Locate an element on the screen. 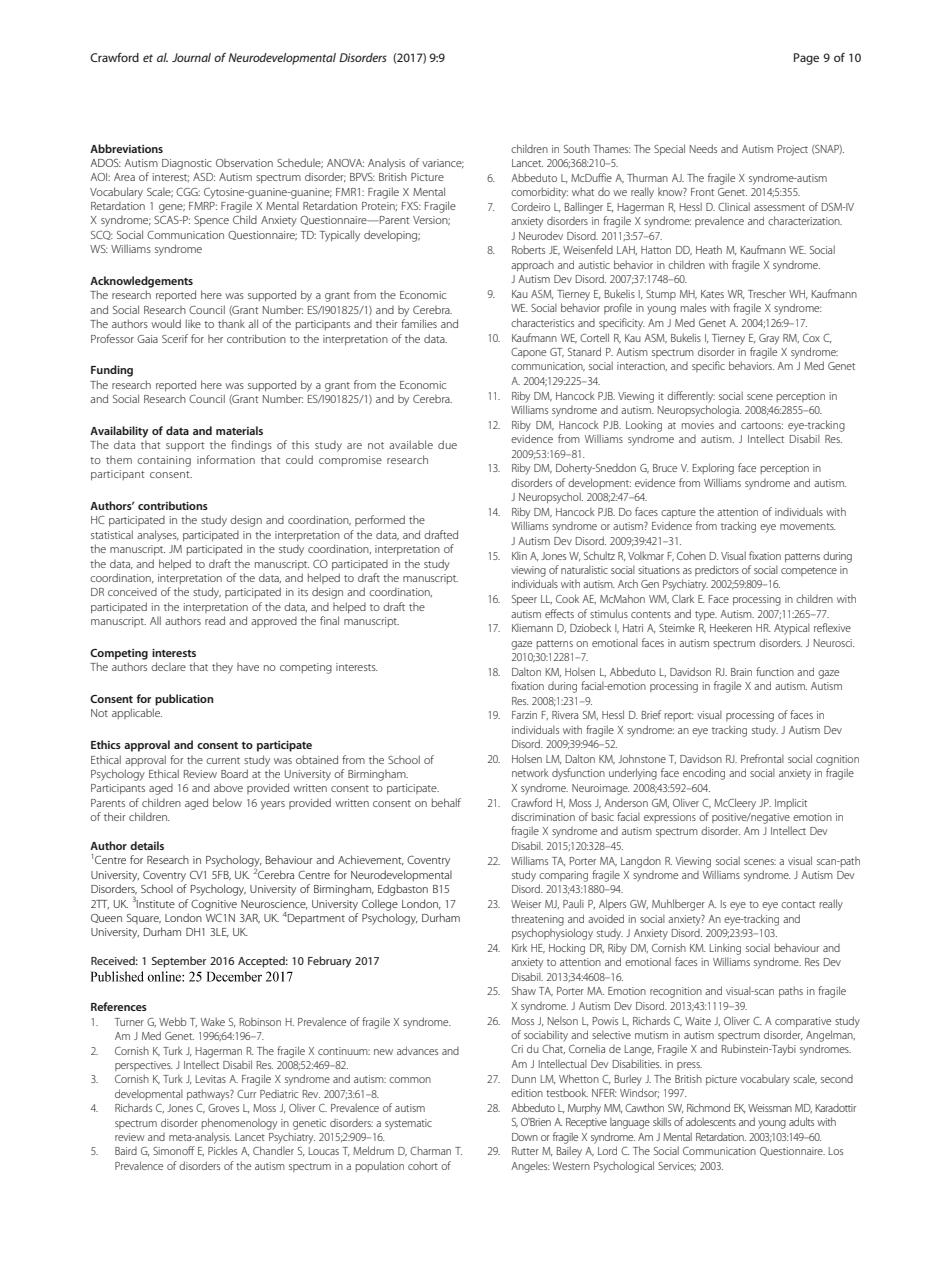  Page is located at coordinates (806, 59).
